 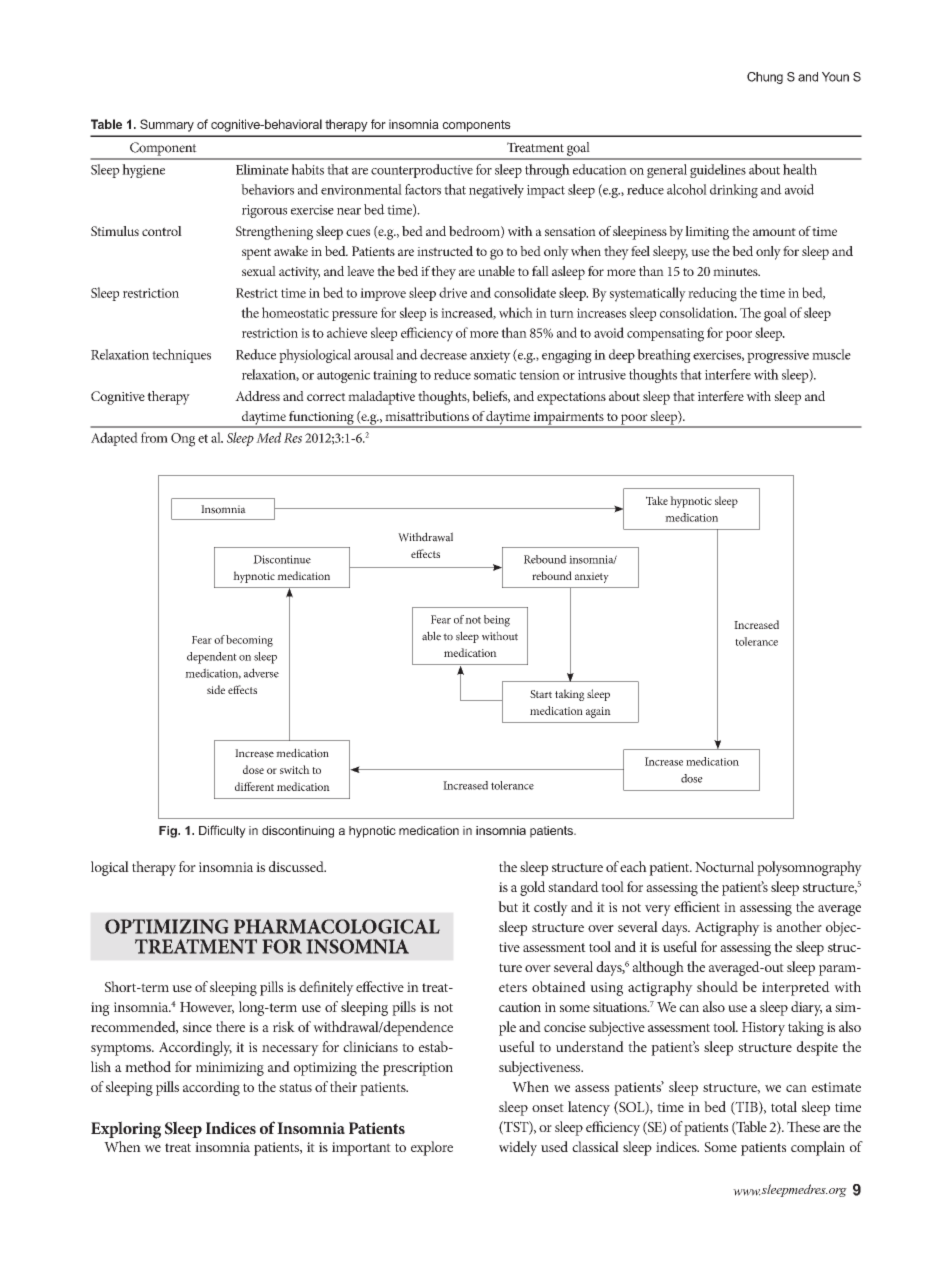 I want to click on gold, so click(x=532, y=888).
